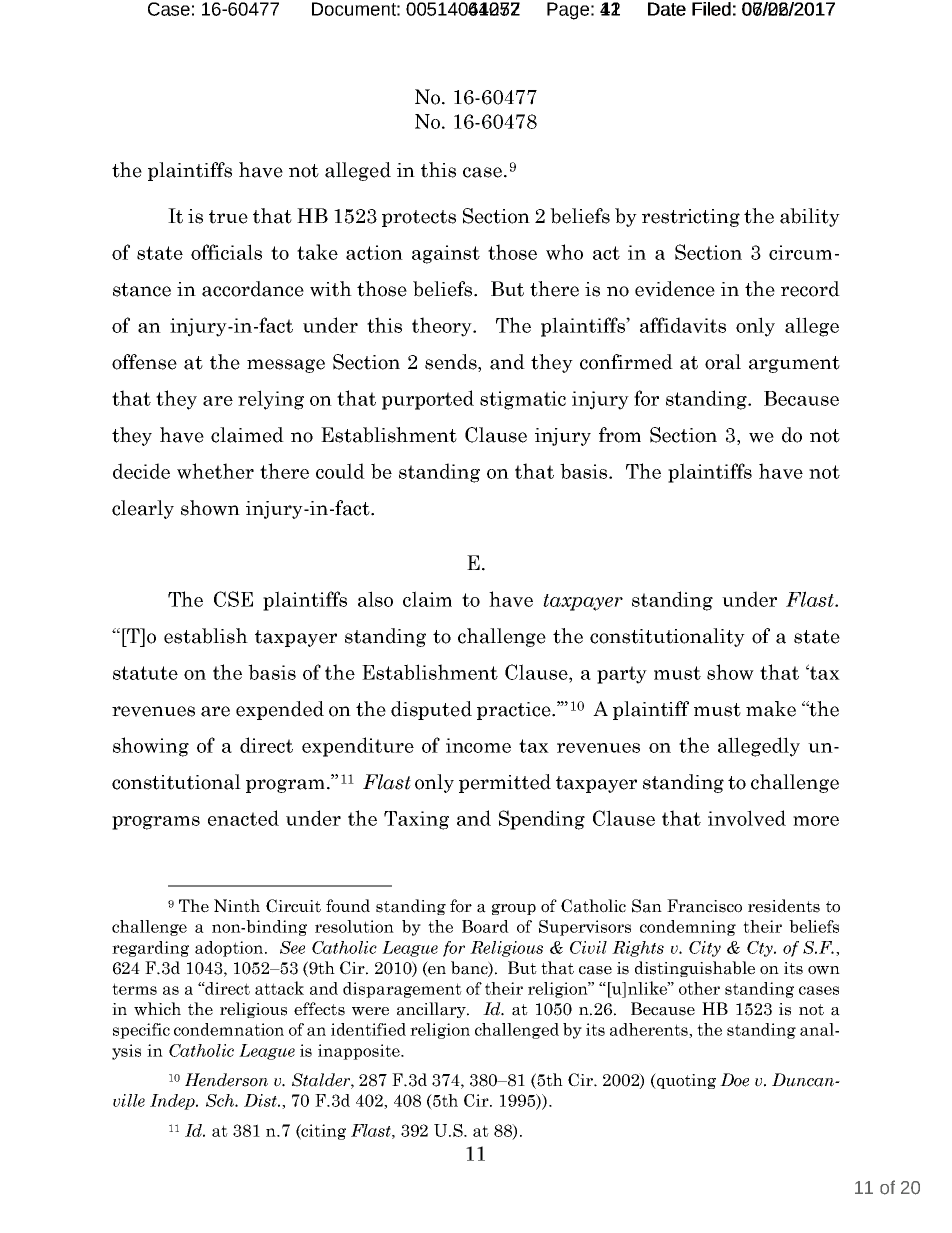 The image size is (952, 1233). I want to click on CSE, so click(233, 599).
